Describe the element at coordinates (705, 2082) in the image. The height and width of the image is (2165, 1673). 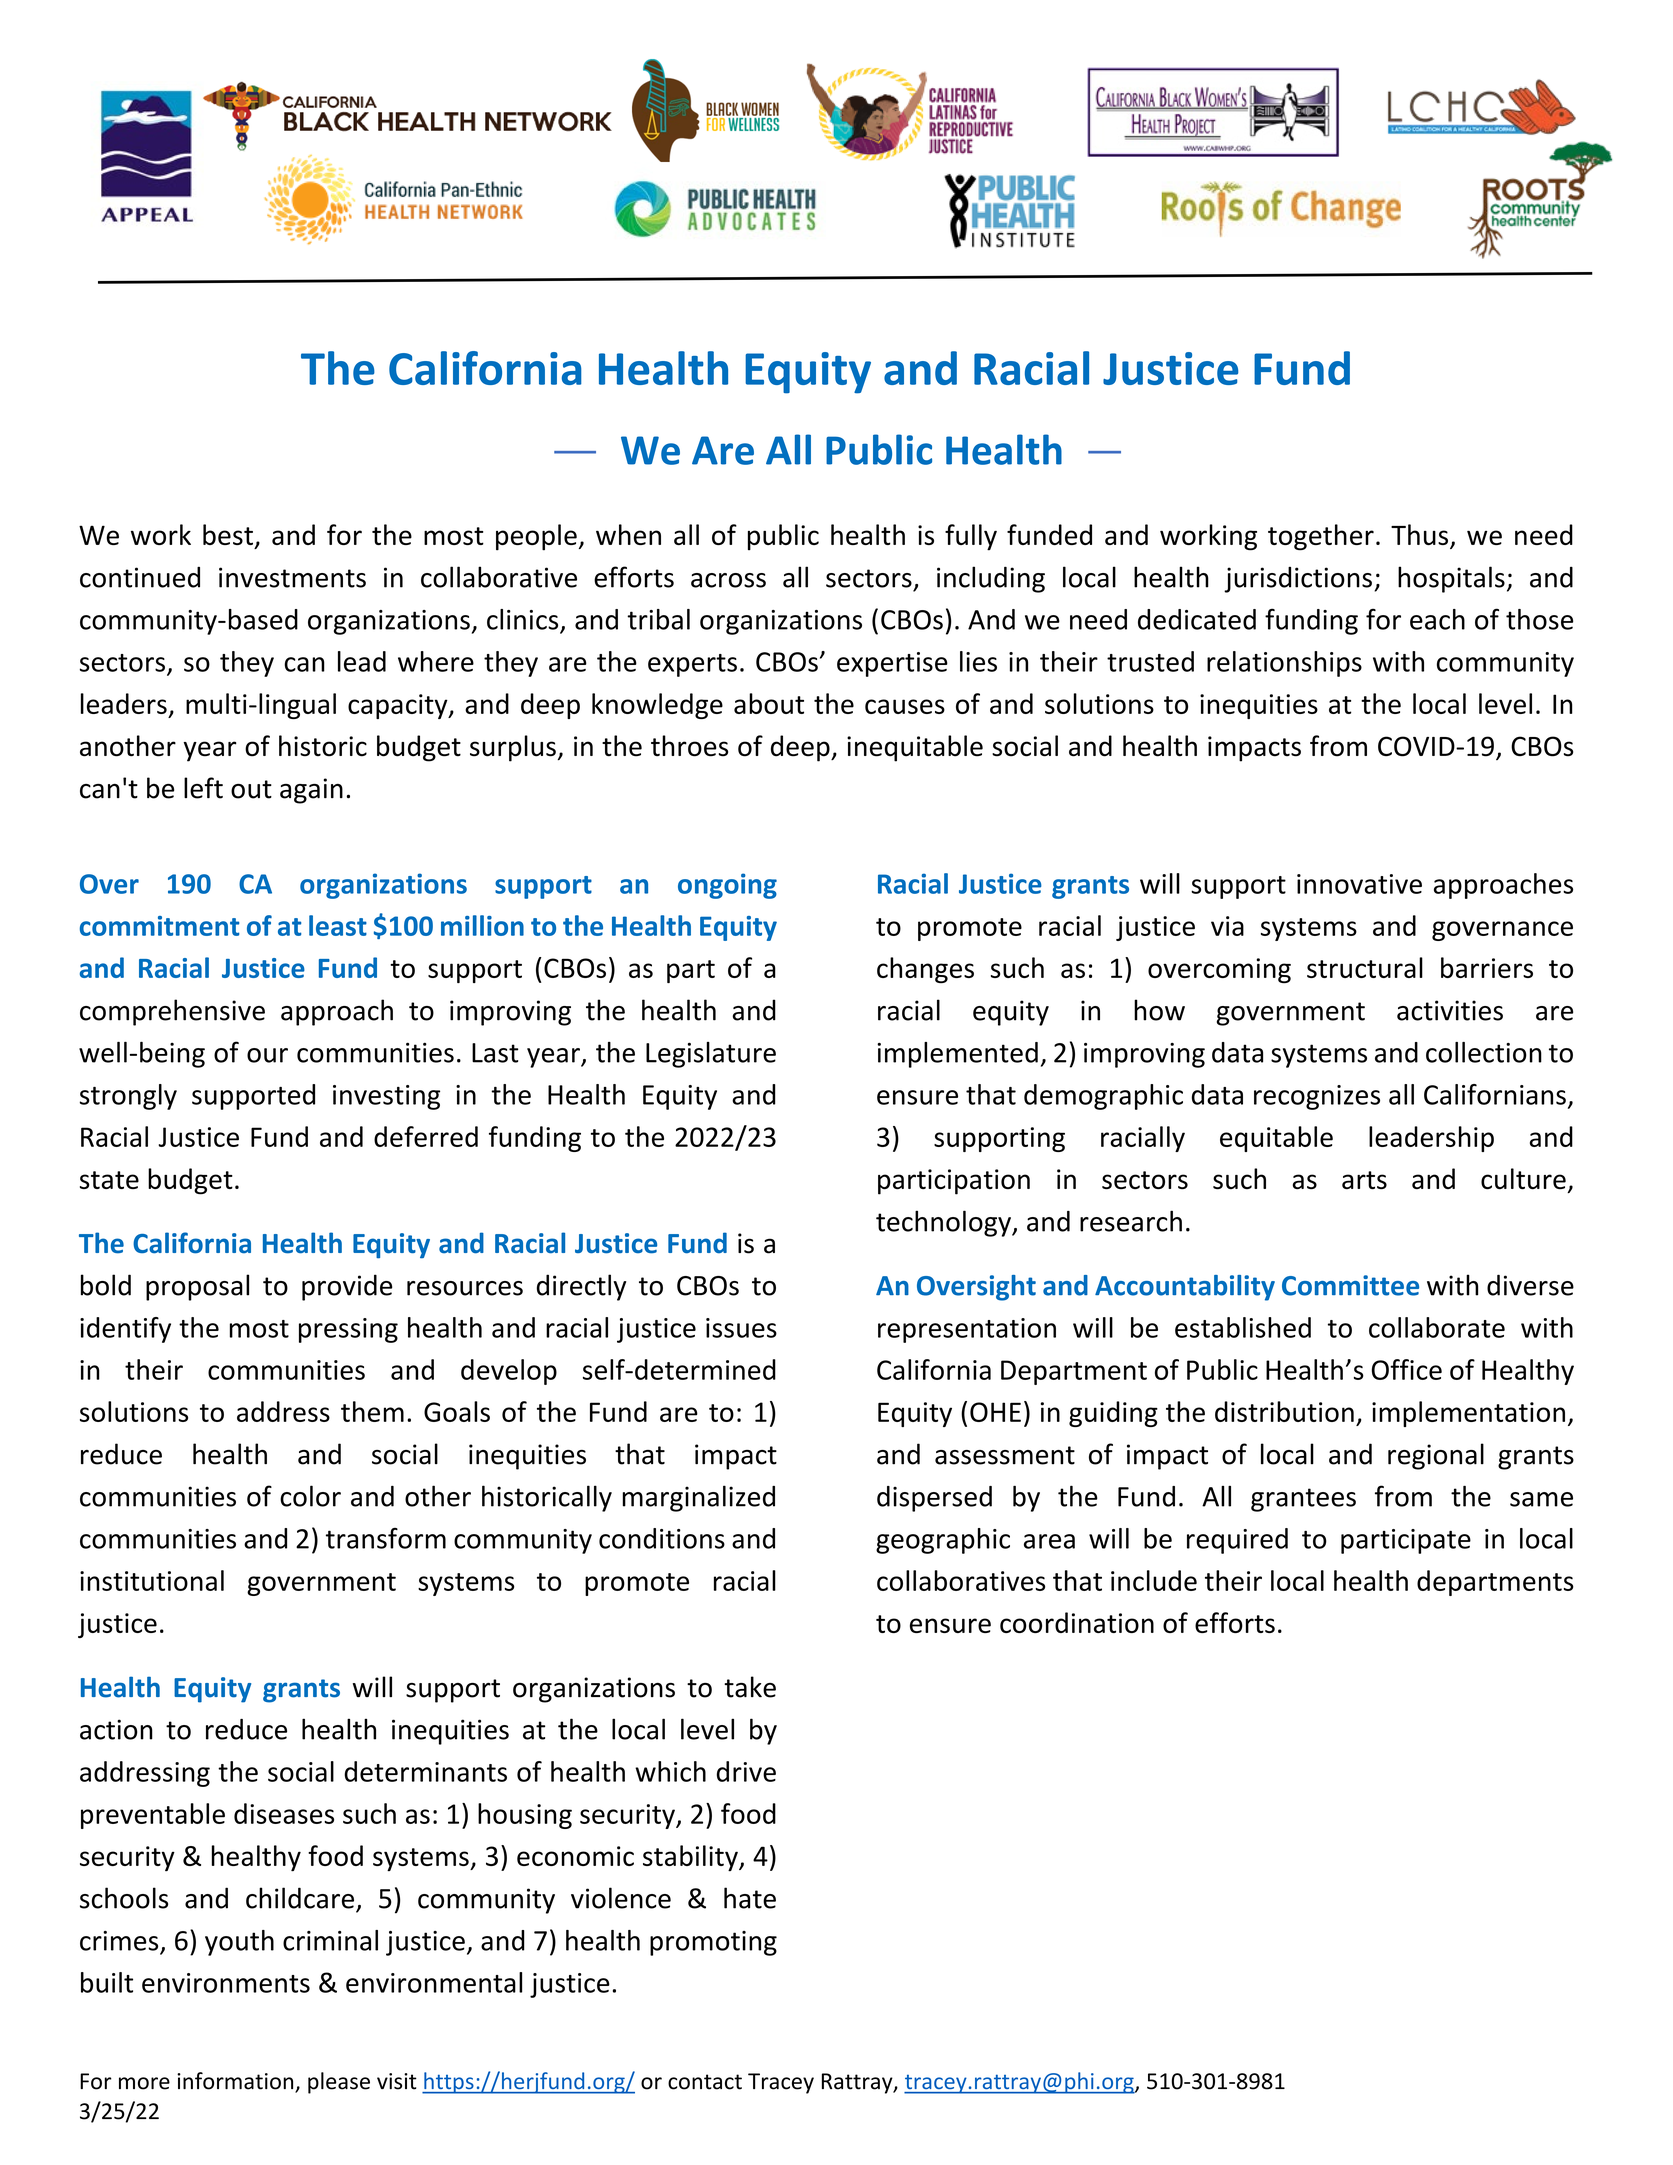
I see `contact` at that location.
